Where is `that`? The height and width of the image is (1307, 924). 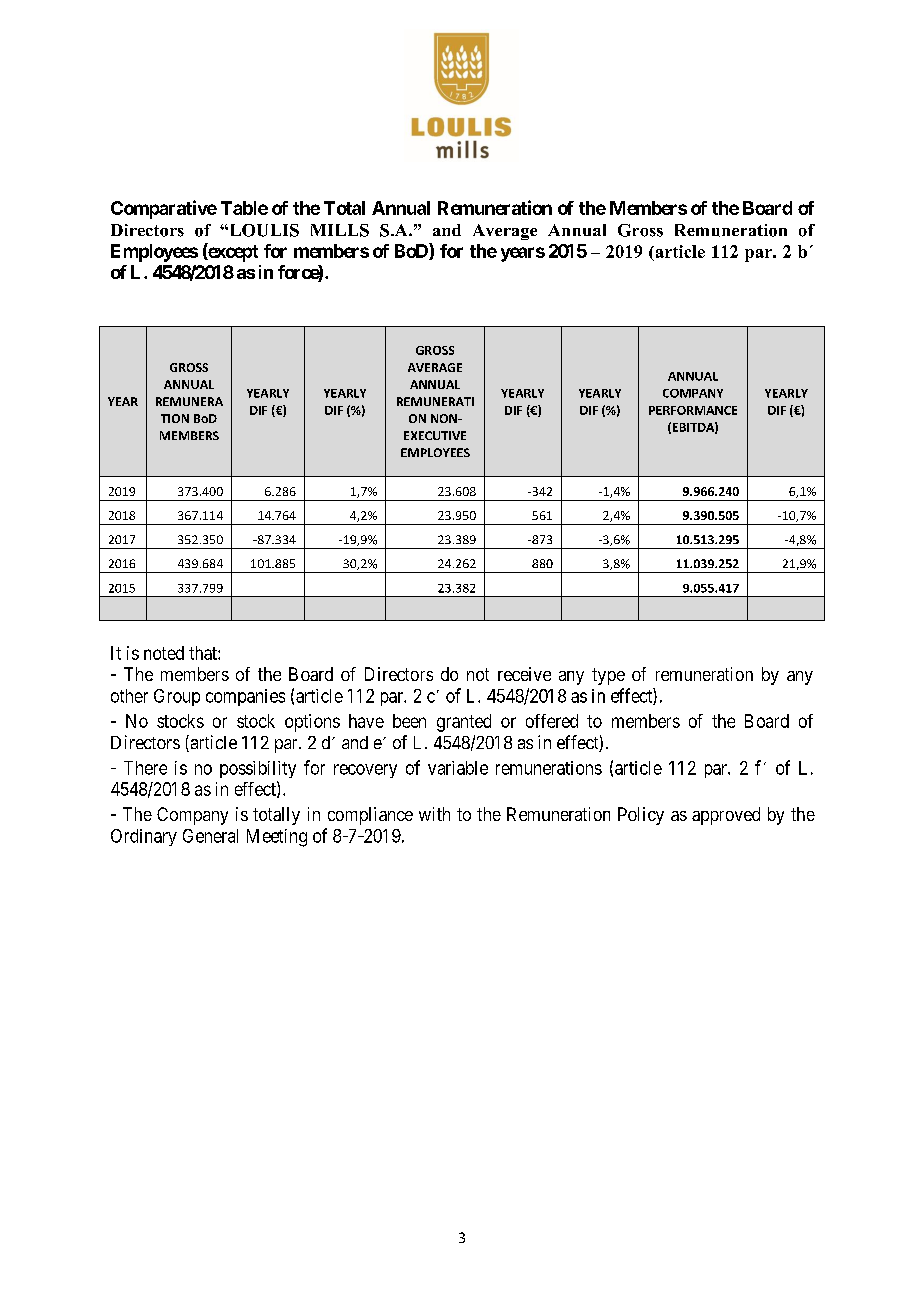 that is located at coordinates (204, 653).
